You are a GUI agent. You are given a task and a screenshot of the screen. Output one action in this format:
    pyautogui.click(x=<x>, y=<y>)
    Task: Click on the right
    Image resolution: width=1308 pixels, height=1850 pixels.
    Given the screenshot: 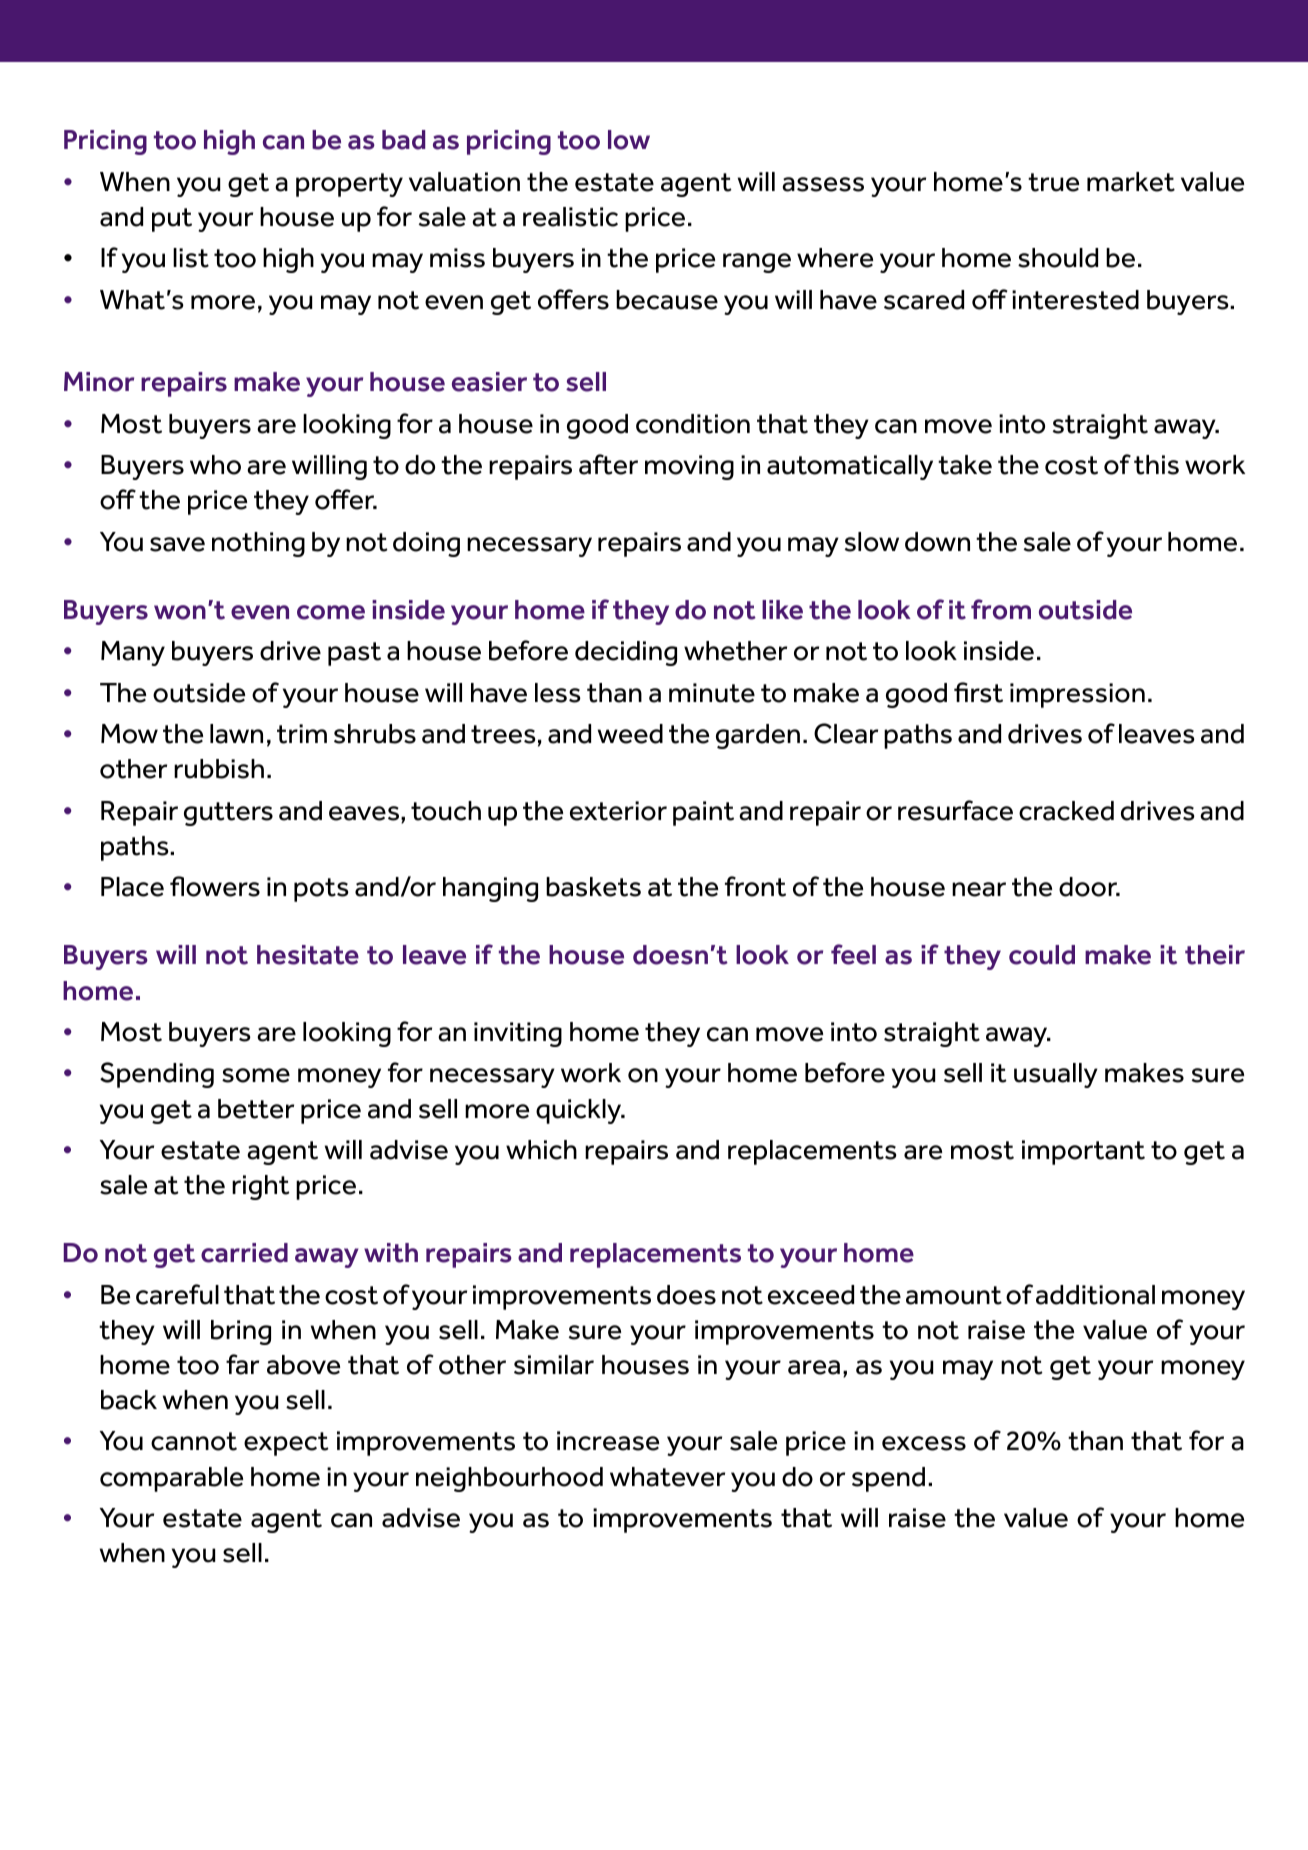 What is the action you would take?
    pyautogui.click(x=261, y=1187)
